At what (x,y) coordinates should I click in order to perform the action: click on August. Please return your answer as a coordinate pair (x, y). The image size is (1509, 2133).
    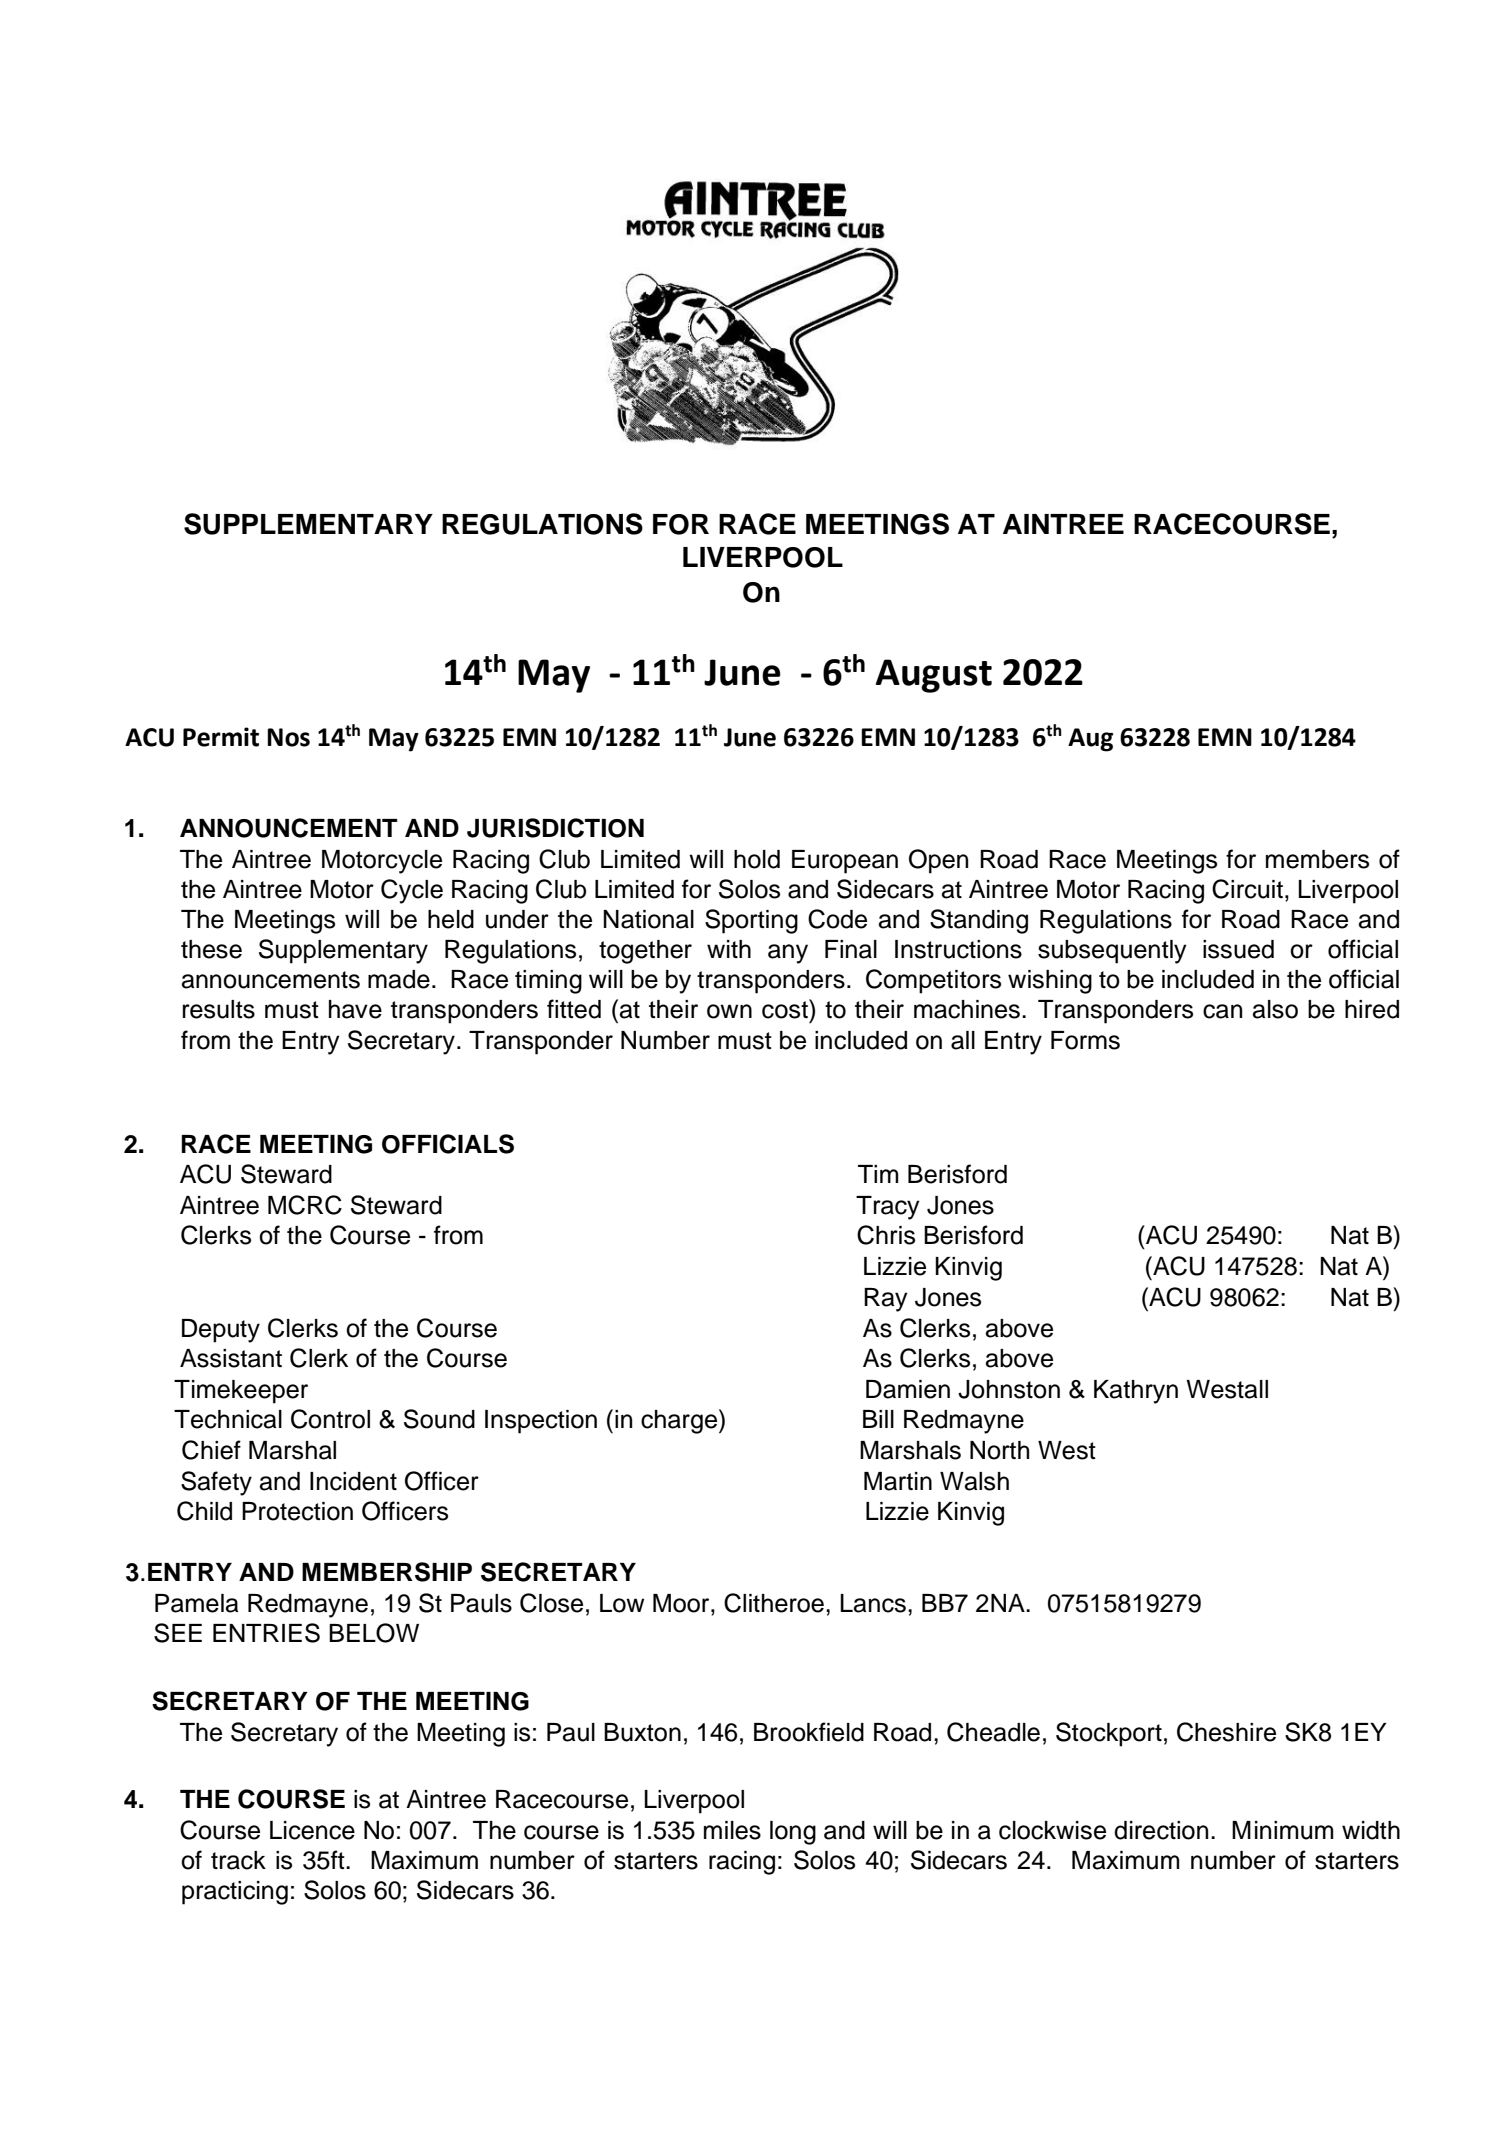
    Looking at the image, I should click on (934, 676).
